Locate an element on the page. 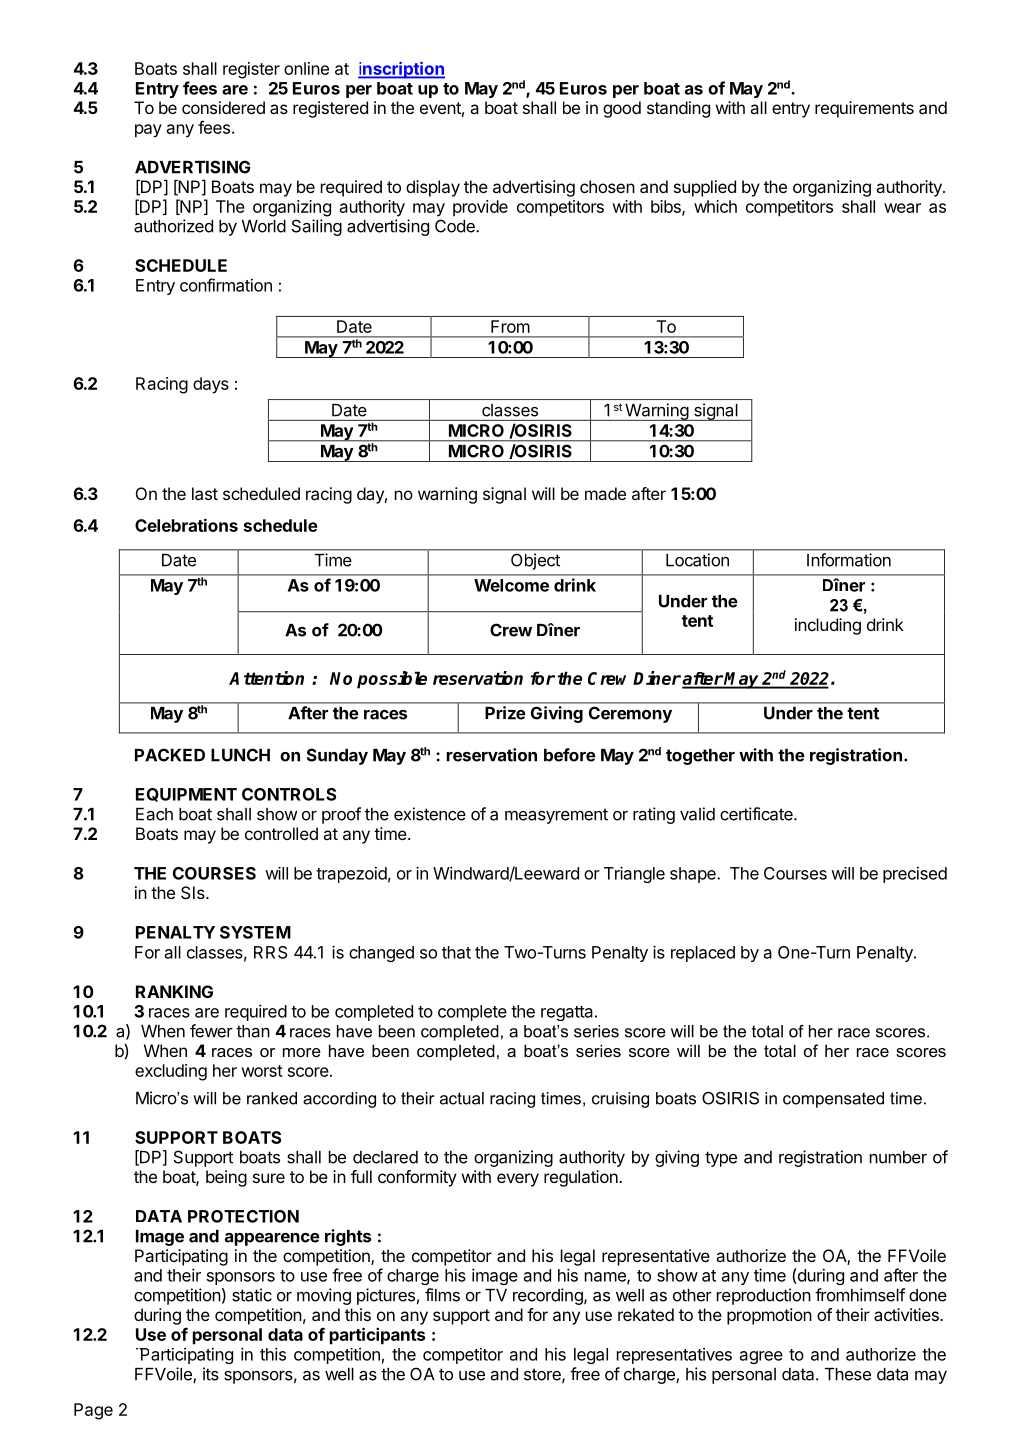 The image size is (1020, 1443). requirements is located at coordinates (864, 109).
